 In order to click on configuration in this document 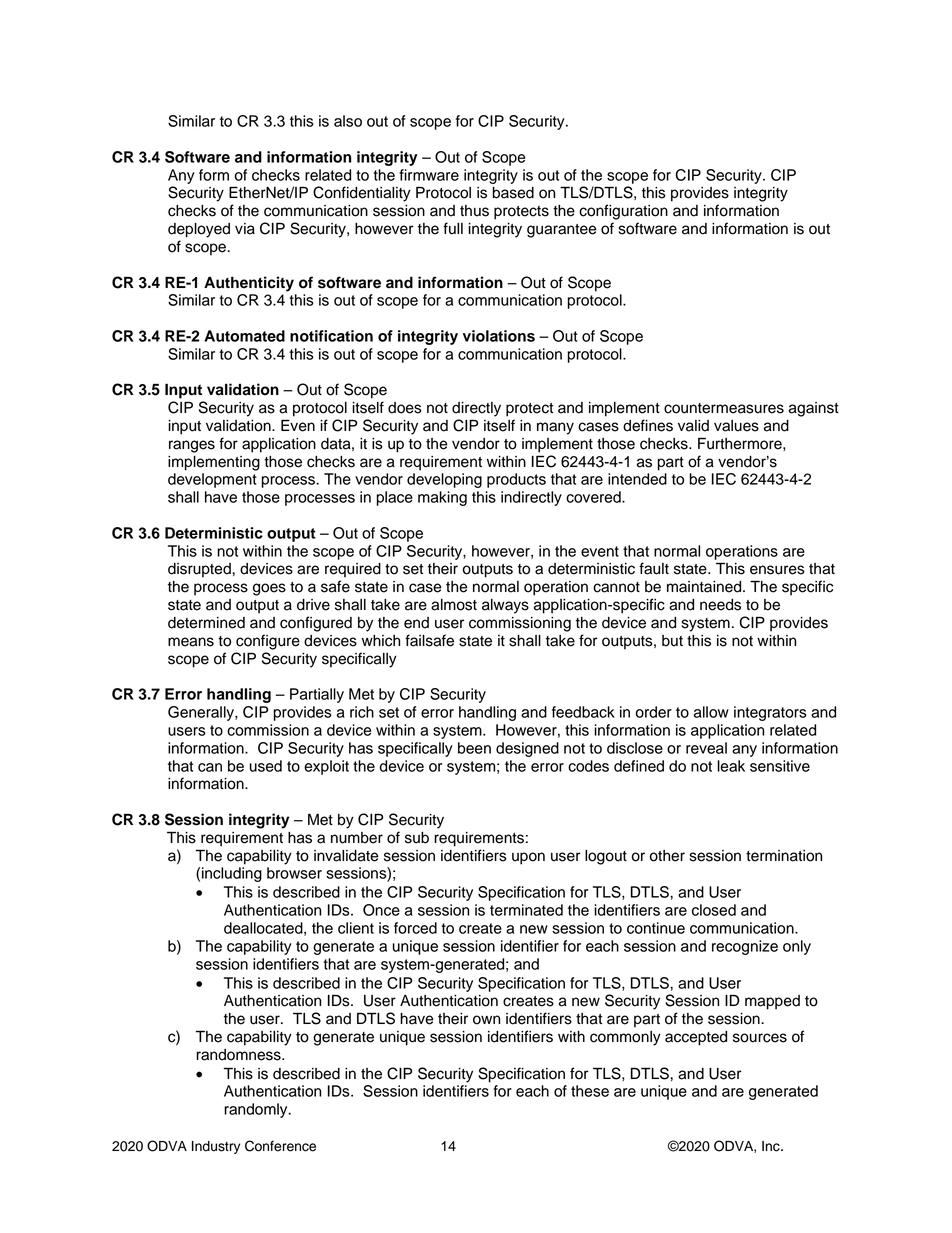, I will do `click(623, 212)`.
